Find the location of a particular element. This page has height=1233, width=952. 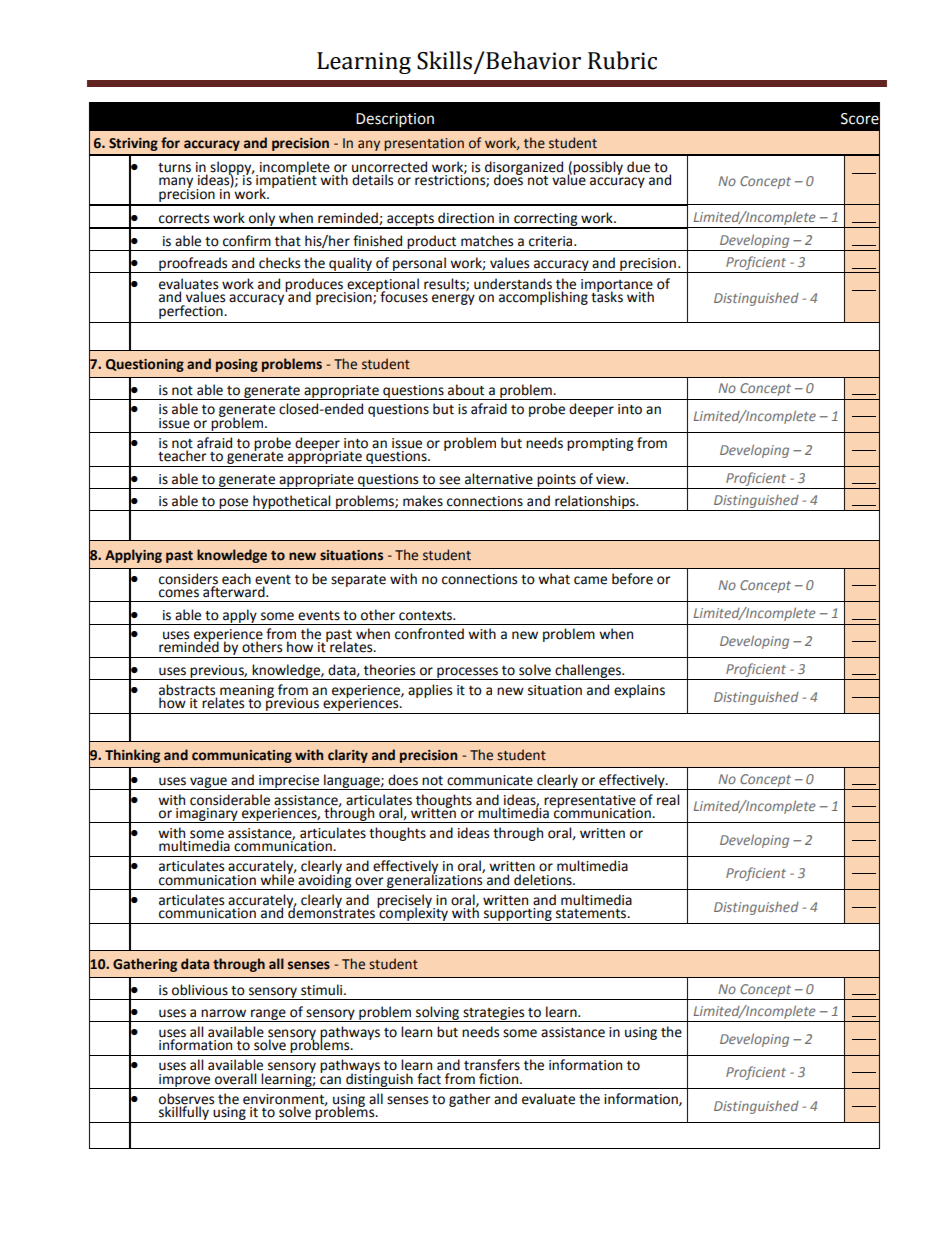

turns is located at coordinates (174, 168).
